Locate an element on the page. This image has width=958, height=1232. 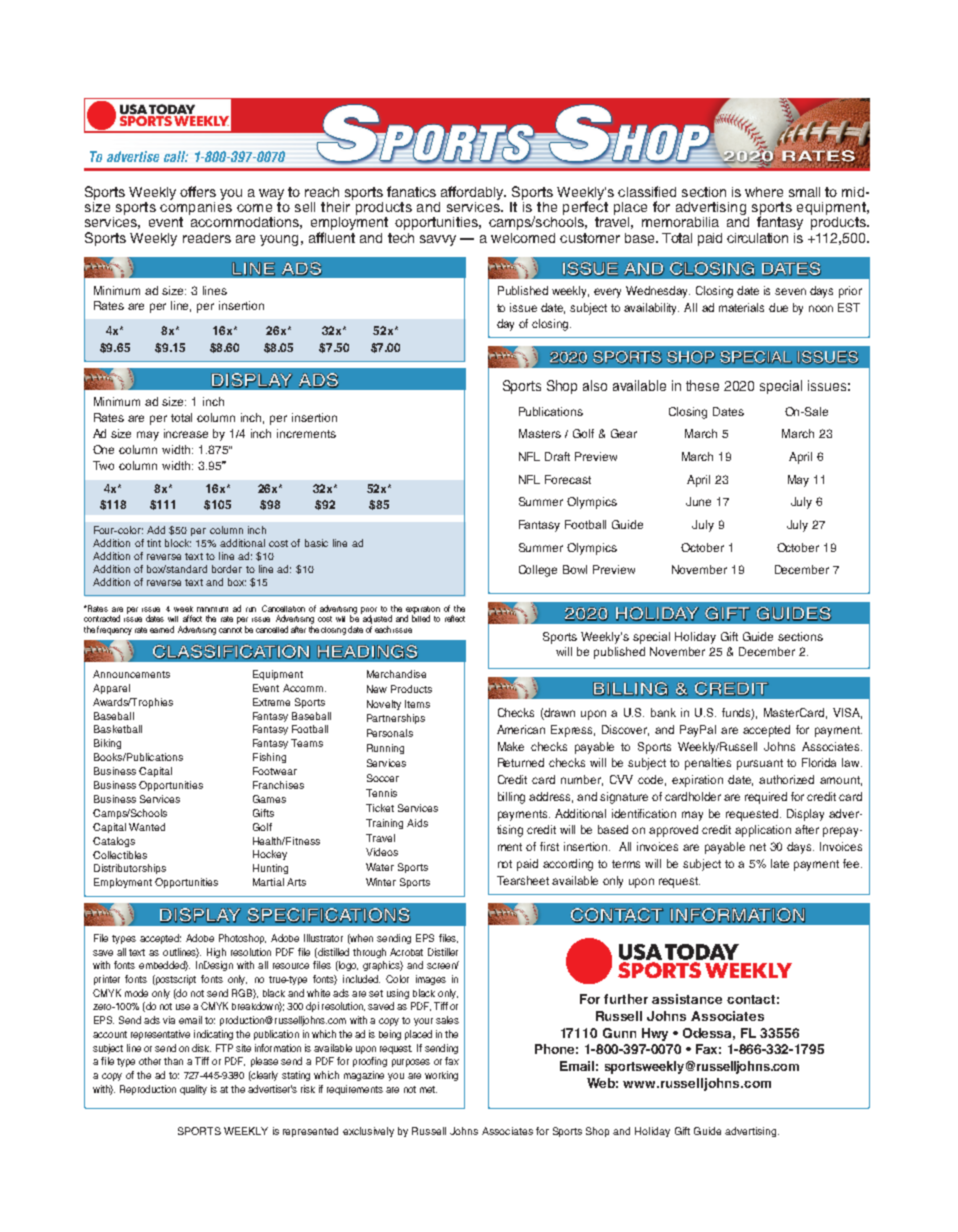
Wanted is located at coordinates (147, 827).
